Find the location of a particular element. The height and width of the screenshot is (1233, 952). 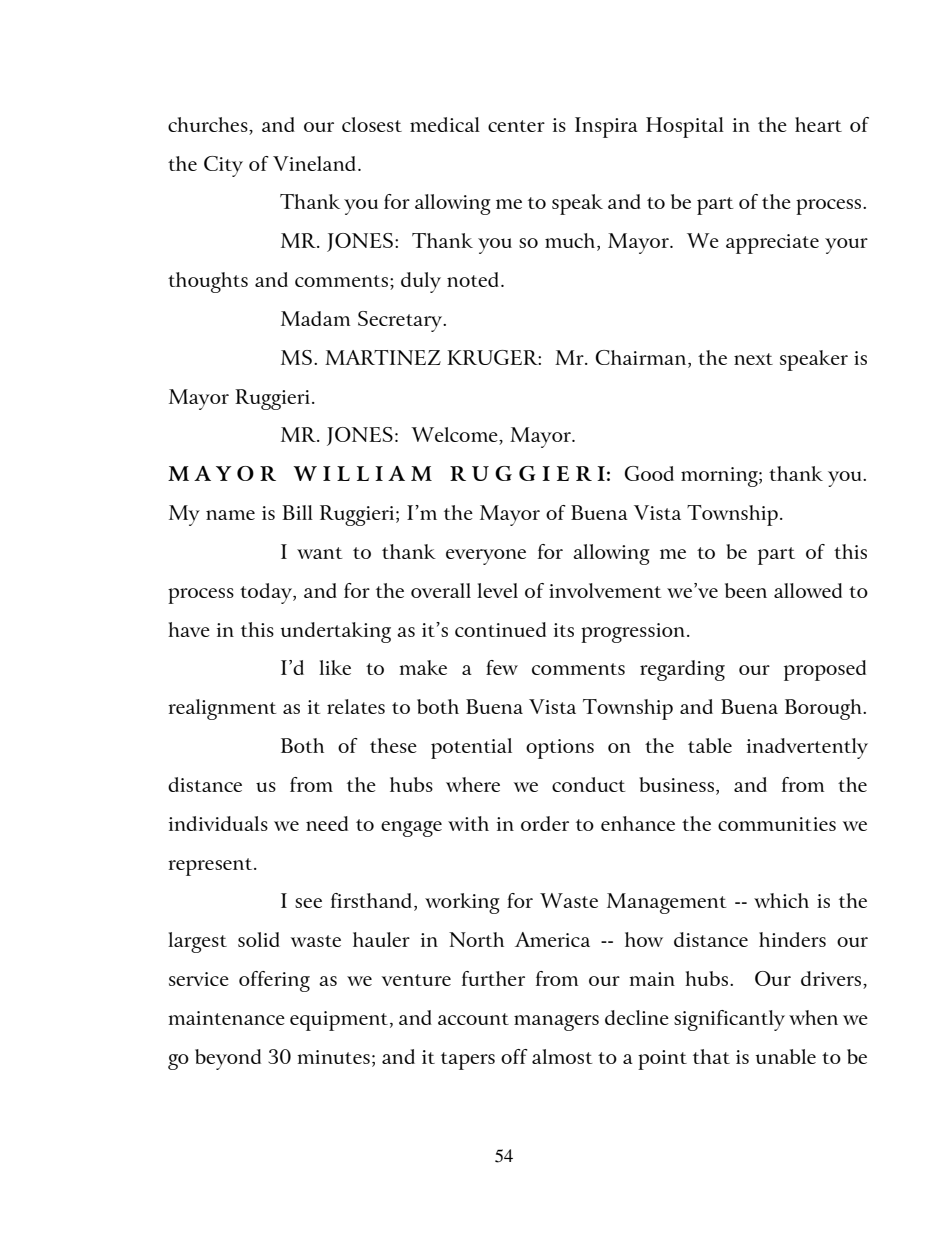

City is located at coordinates (223, 166).
